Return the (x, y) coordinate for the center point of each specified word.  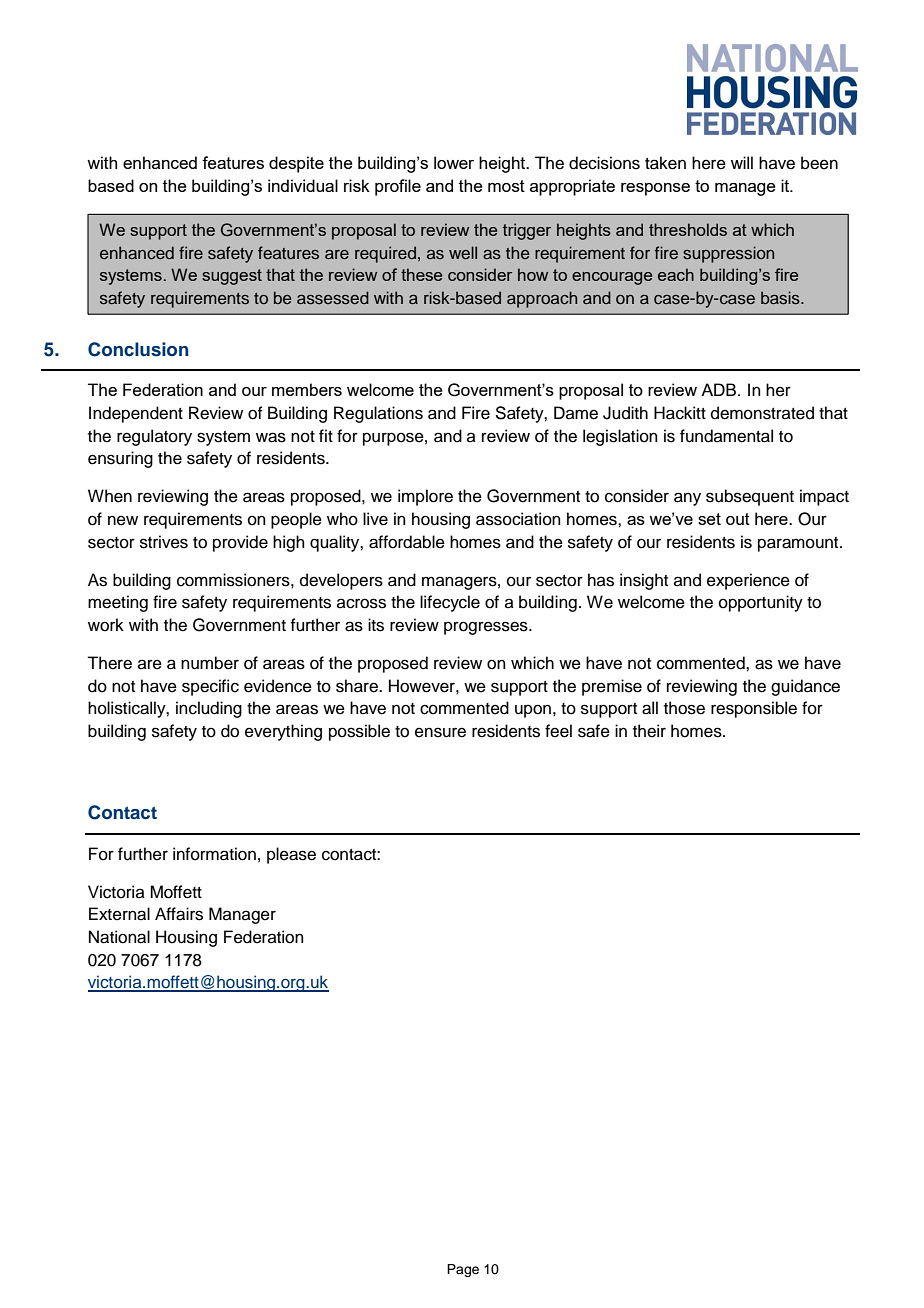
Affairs (179, 914)
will (742, 162)
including (209, 709)
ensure (440, 732)
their (649, 731)
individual (303, 185)
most (506, 186)
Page (463, 1270)
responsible (754, 709)
